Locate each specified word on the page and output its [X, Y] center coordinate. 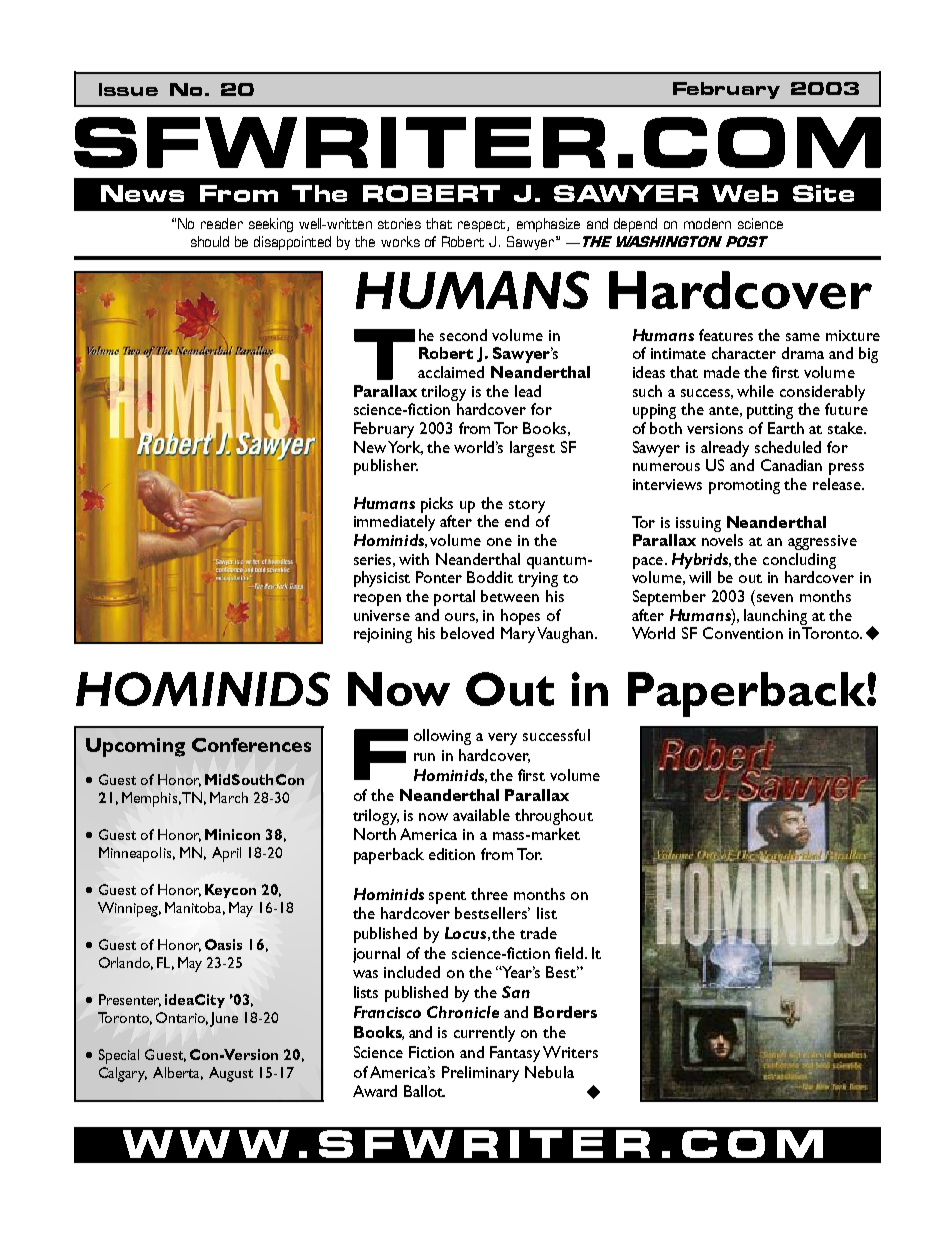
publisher [386, 467]
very [502, 739]
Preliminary [480, 1074]
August [231, 1074]
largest [532, 449]
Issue [128, 89]
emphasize [548, 225]
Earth [786, 428]
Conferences [251, 745]
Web [745, 193]
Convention [743, 633]
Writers [570, 1052]
